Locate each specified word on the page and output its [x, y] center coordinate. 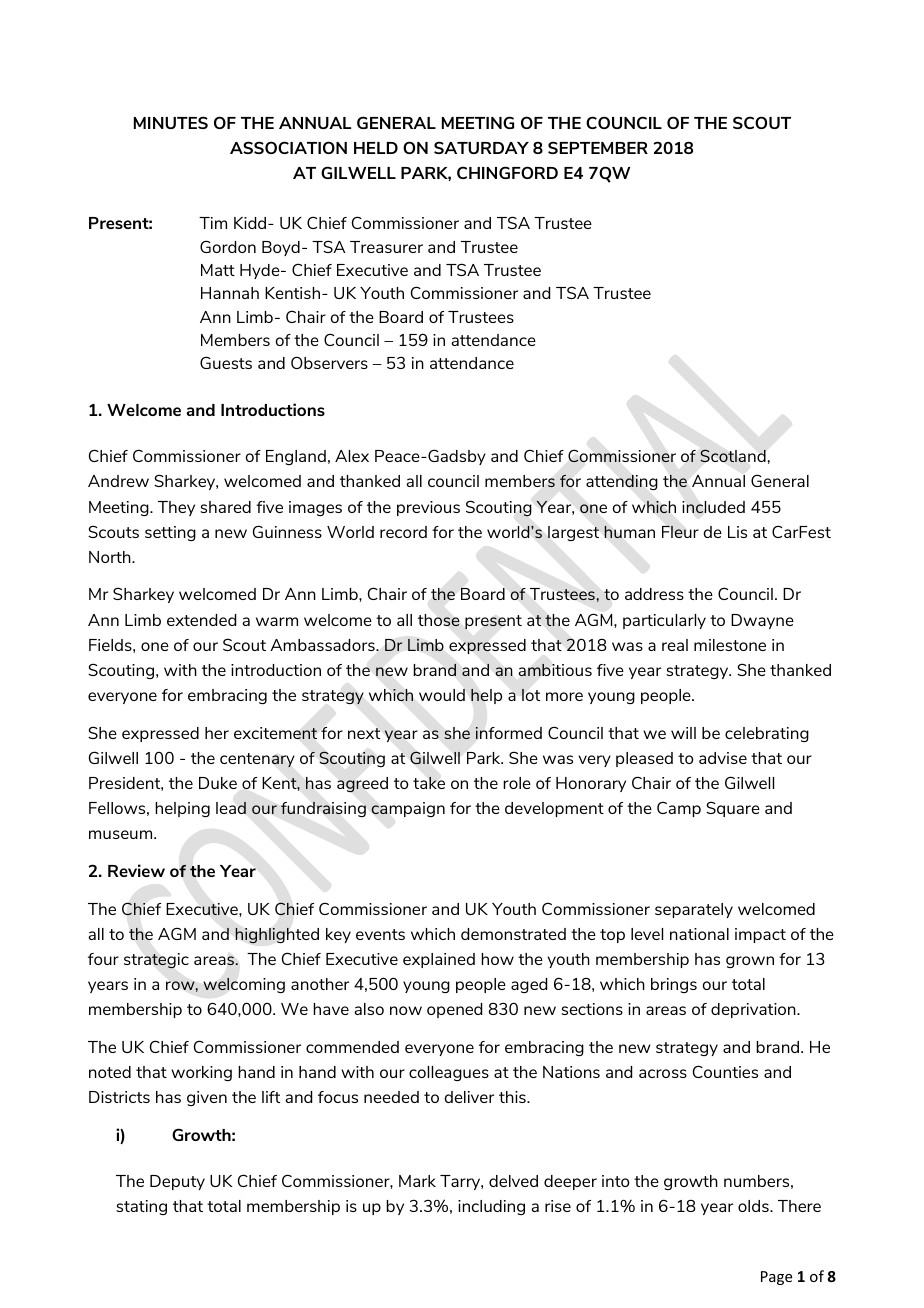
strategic [156, 961]
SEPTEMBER [598, 147]
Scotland [733, 456]
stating [141, 1207]
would [442, 695]
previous [428, 508]
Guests [226, 362]
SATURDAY [481, 147]
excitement [275, 733]
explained [439, 960]
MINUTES [171, 122]
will [683, 733]
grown [750, 962]
